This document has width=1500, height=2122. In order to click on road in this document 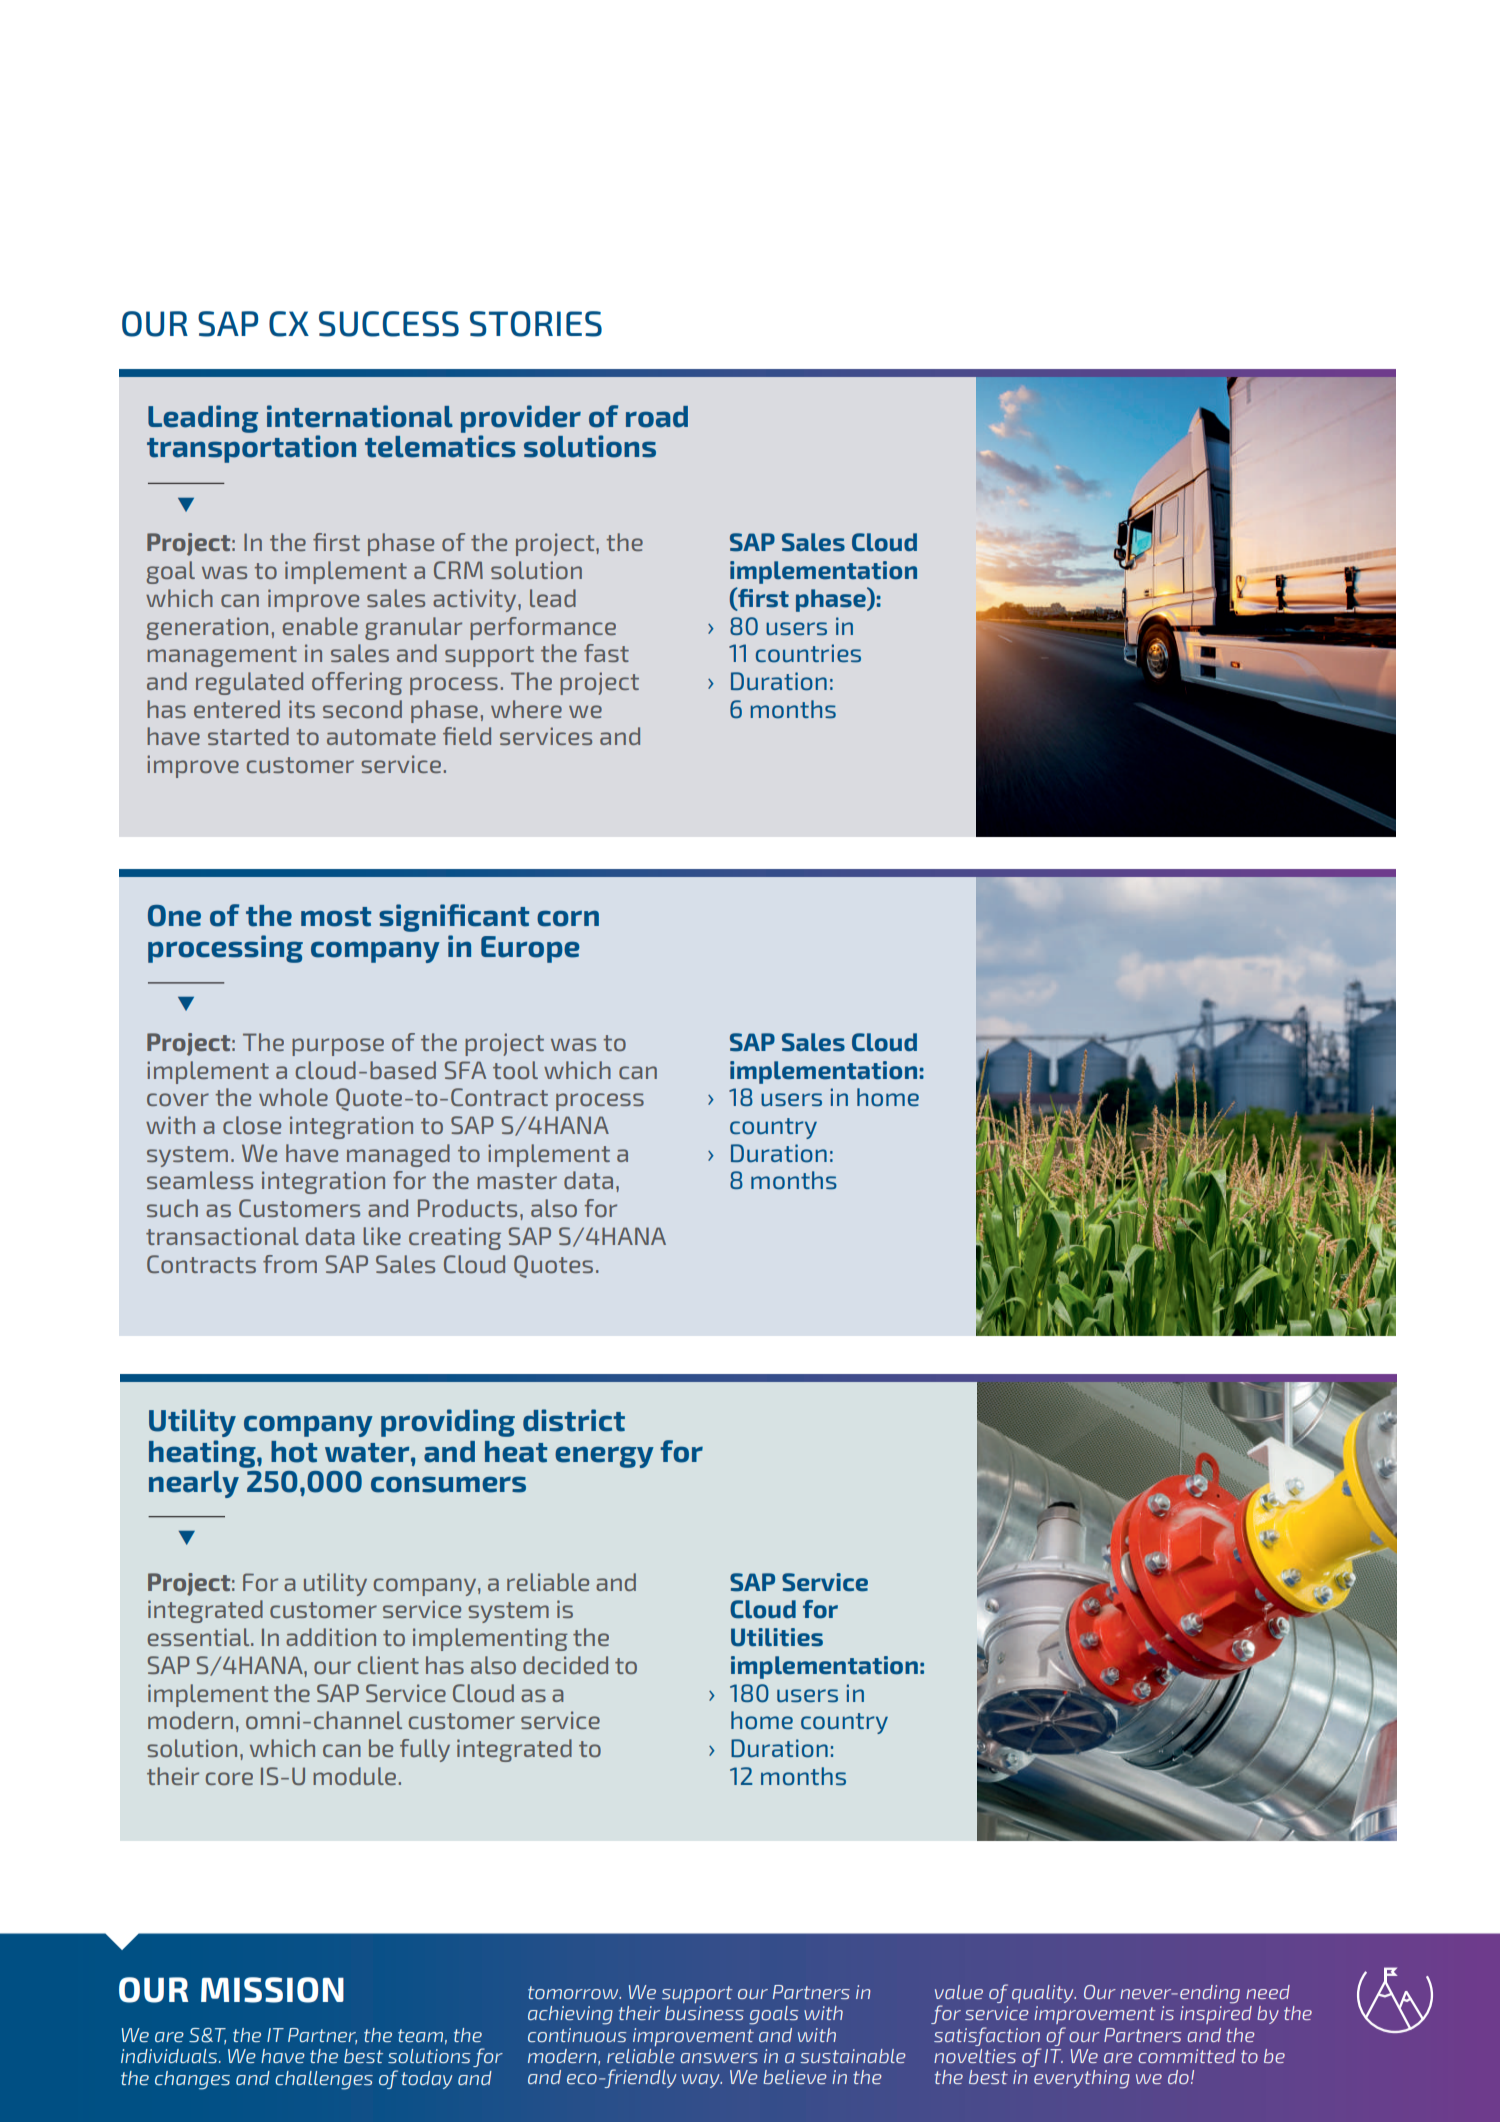, I will do `click(657, 417)`.
